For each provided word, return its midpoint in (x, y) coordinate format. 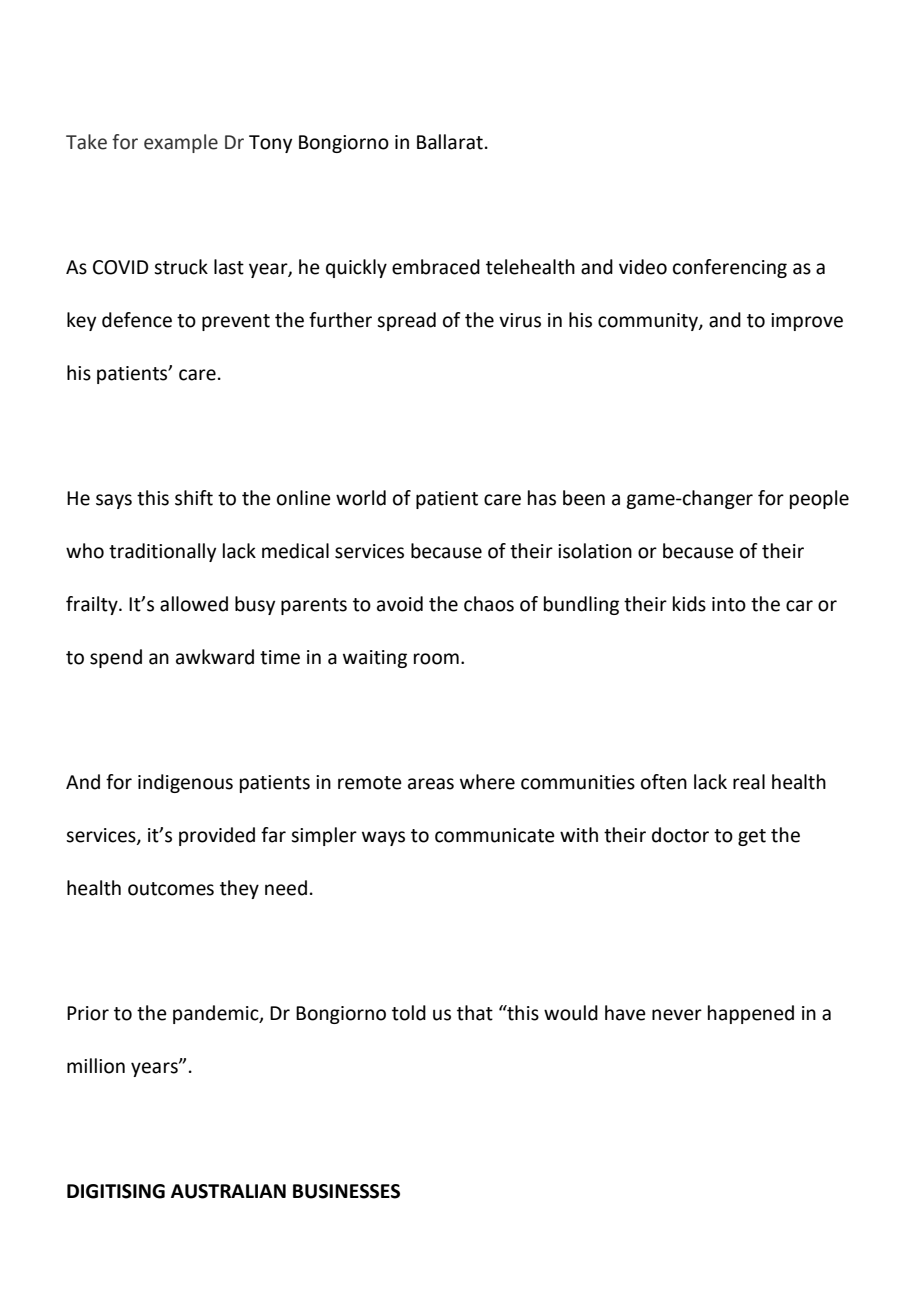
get (752, 837)
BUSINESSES (346, 1191)
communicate (495, 835)
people (819, 499)
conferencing (730, 268)
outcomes (171, 889)
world (361, 498)
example (181, 143)
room (436, 659)
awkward (215, 657)
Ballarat (450, 142)
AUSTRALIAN (228, 1191)
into (729, 604)
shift (194, 498)
